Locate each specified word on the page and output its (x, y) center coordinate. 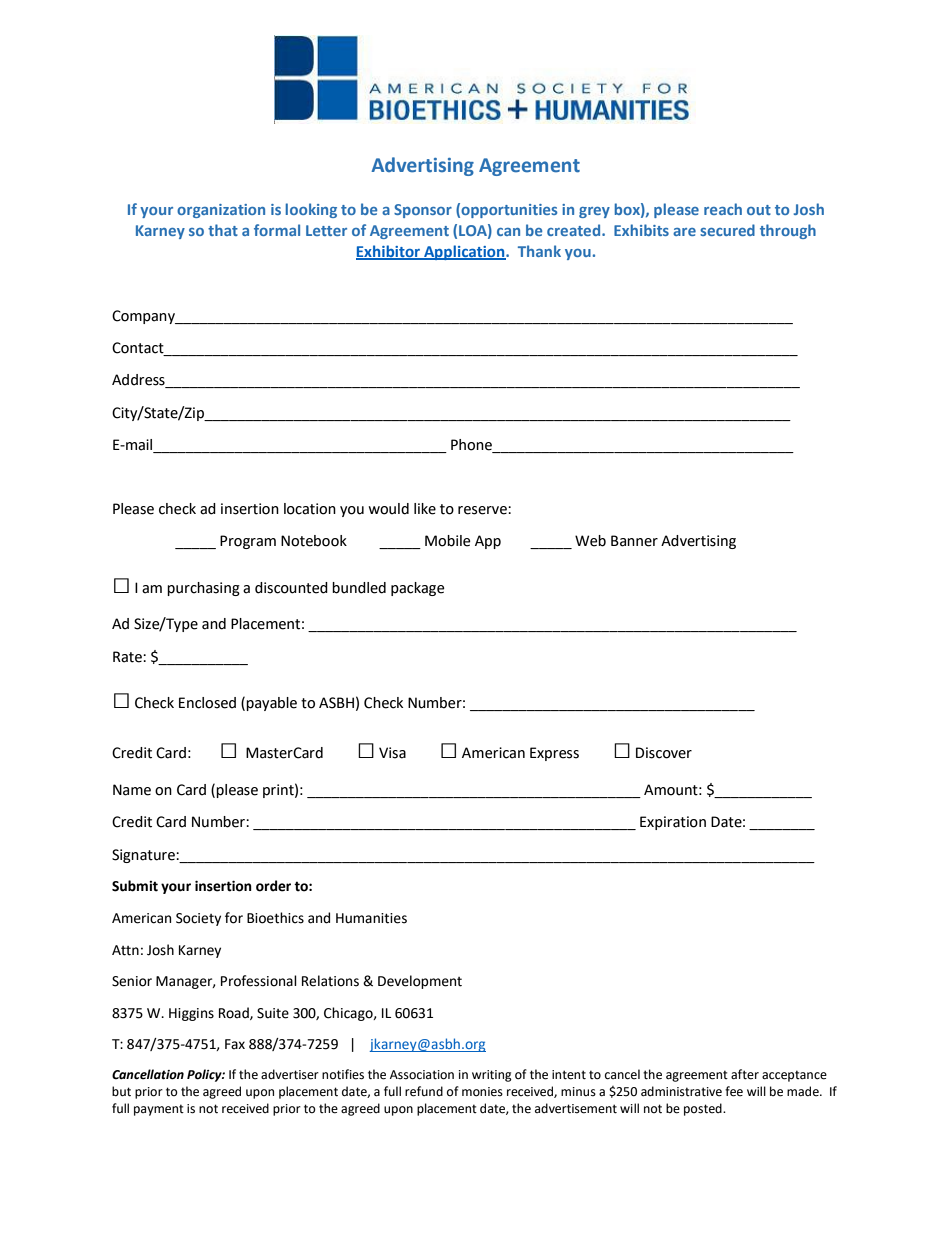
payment (159, 1110)
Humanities (371, 918)
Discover (664, 753)
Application (464, 252)
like (425, 509)
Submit (135, 886)
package (418, 589)
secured (727, 230)
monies (482, 1092)
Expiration (673, 823)
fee (734, 1091)
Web (590, 541)
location (310, 509)
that (223, 230)
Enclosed (207, 703)
